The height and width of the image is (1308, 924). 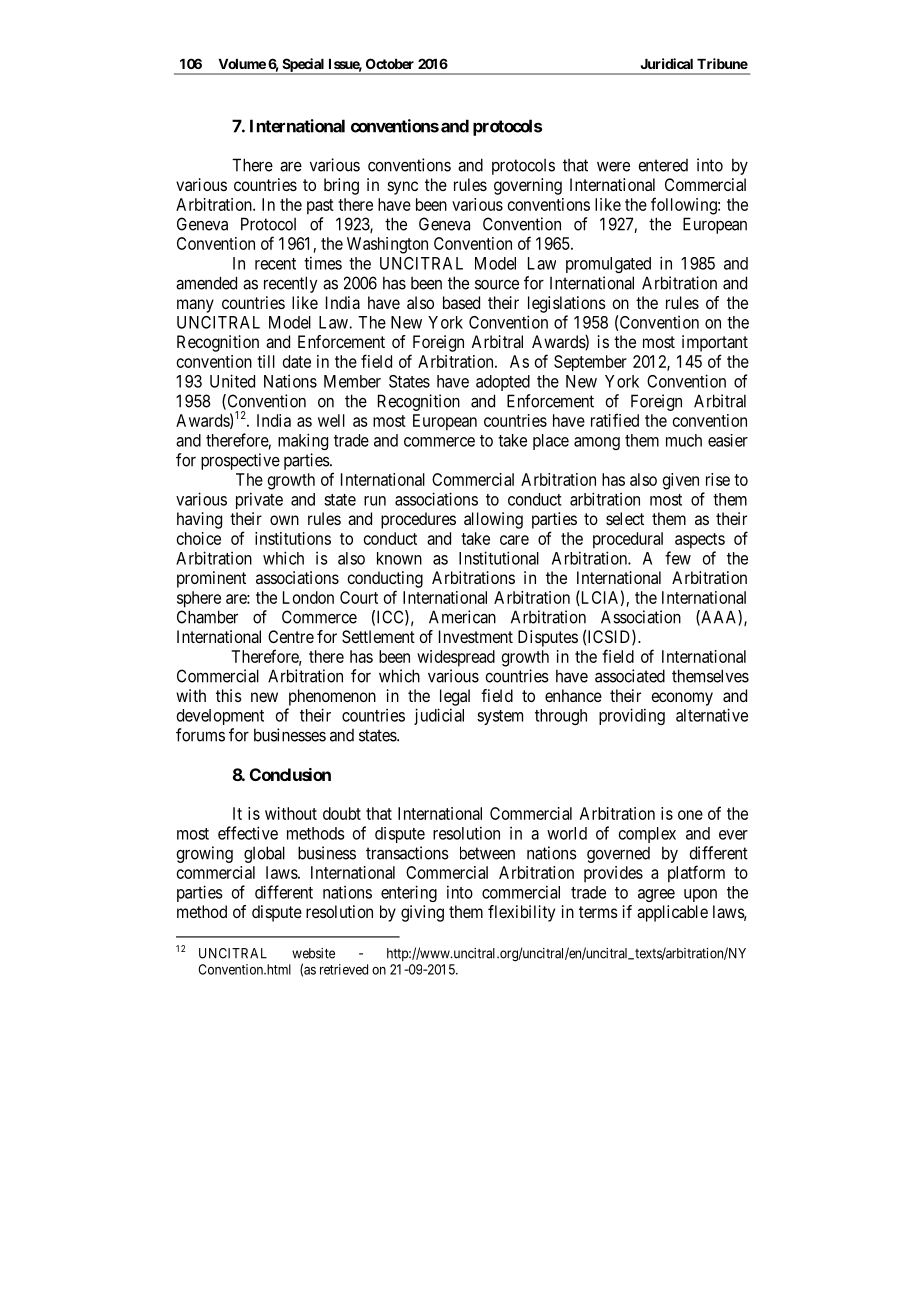 I want to click on applicable, so click(x=672, y=913).
